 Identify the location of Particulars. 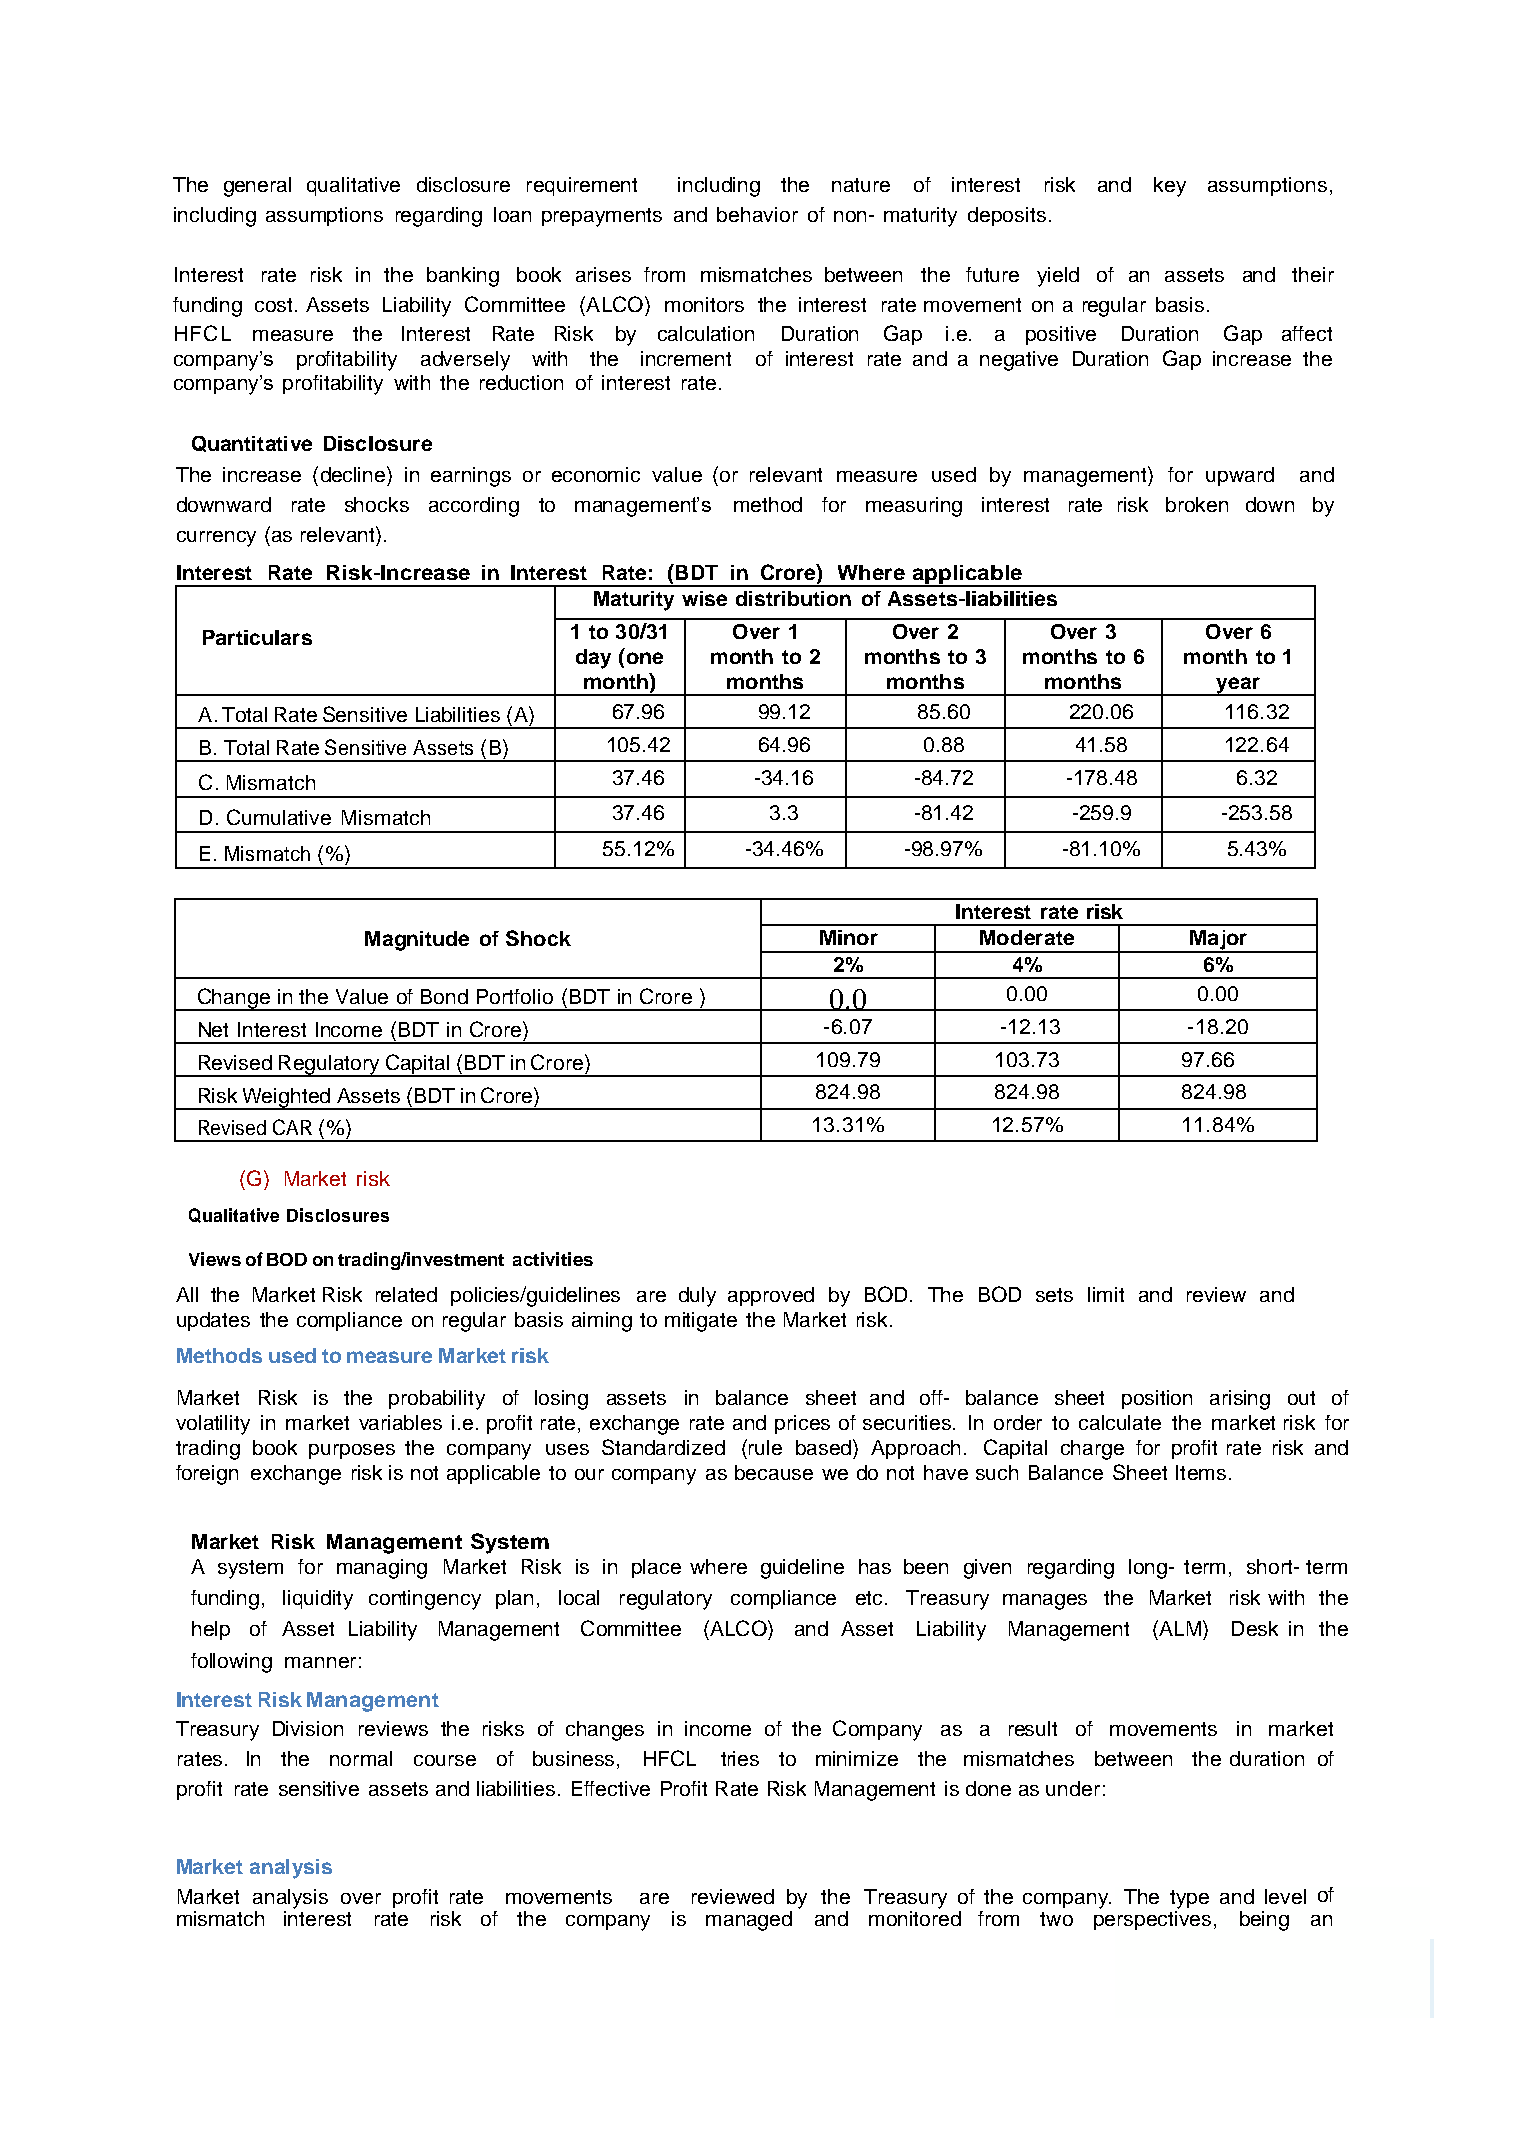
(257, 637).
